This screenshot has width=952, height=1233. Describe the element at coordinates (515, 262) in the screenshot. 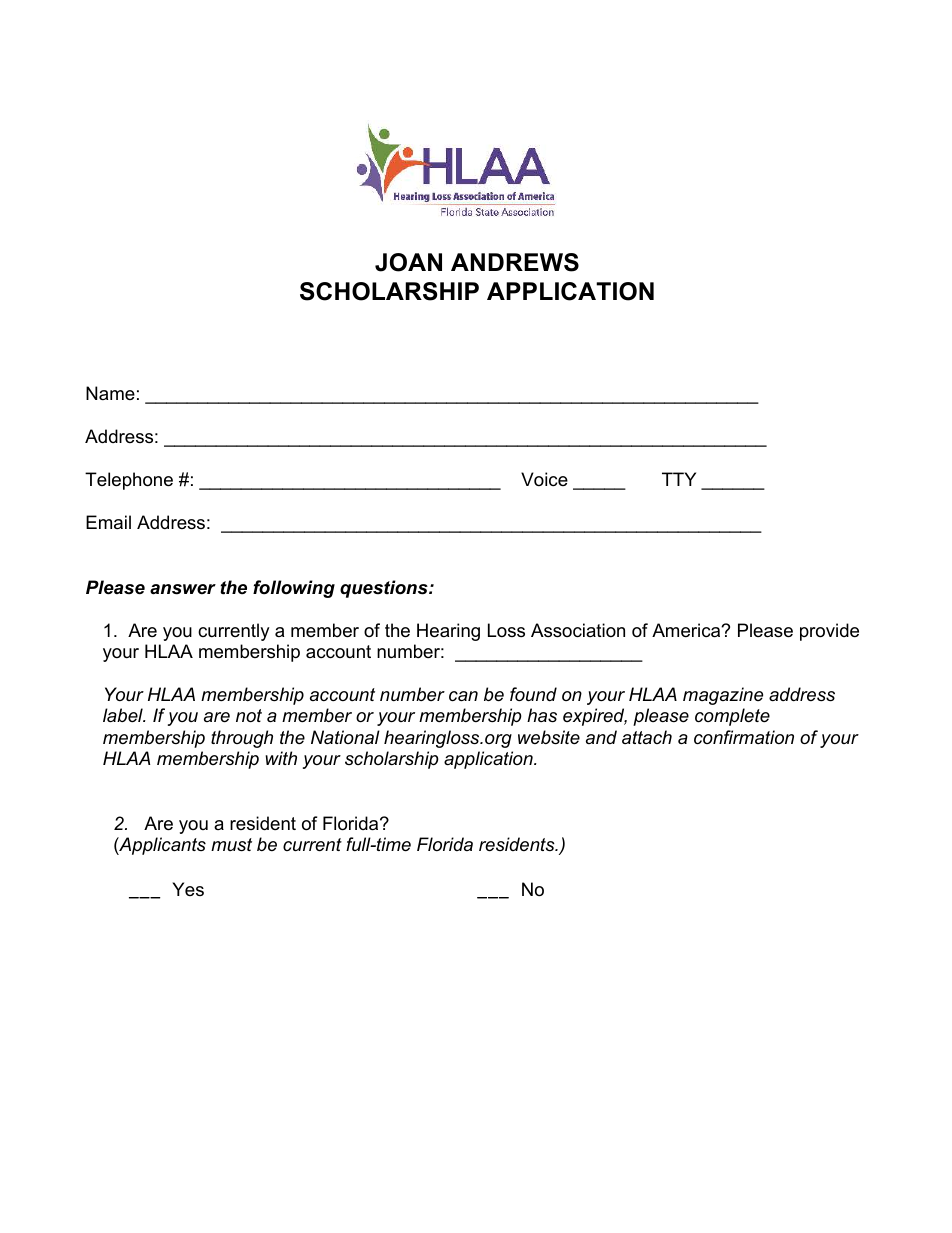

I see `ANDREWS` at that location.
